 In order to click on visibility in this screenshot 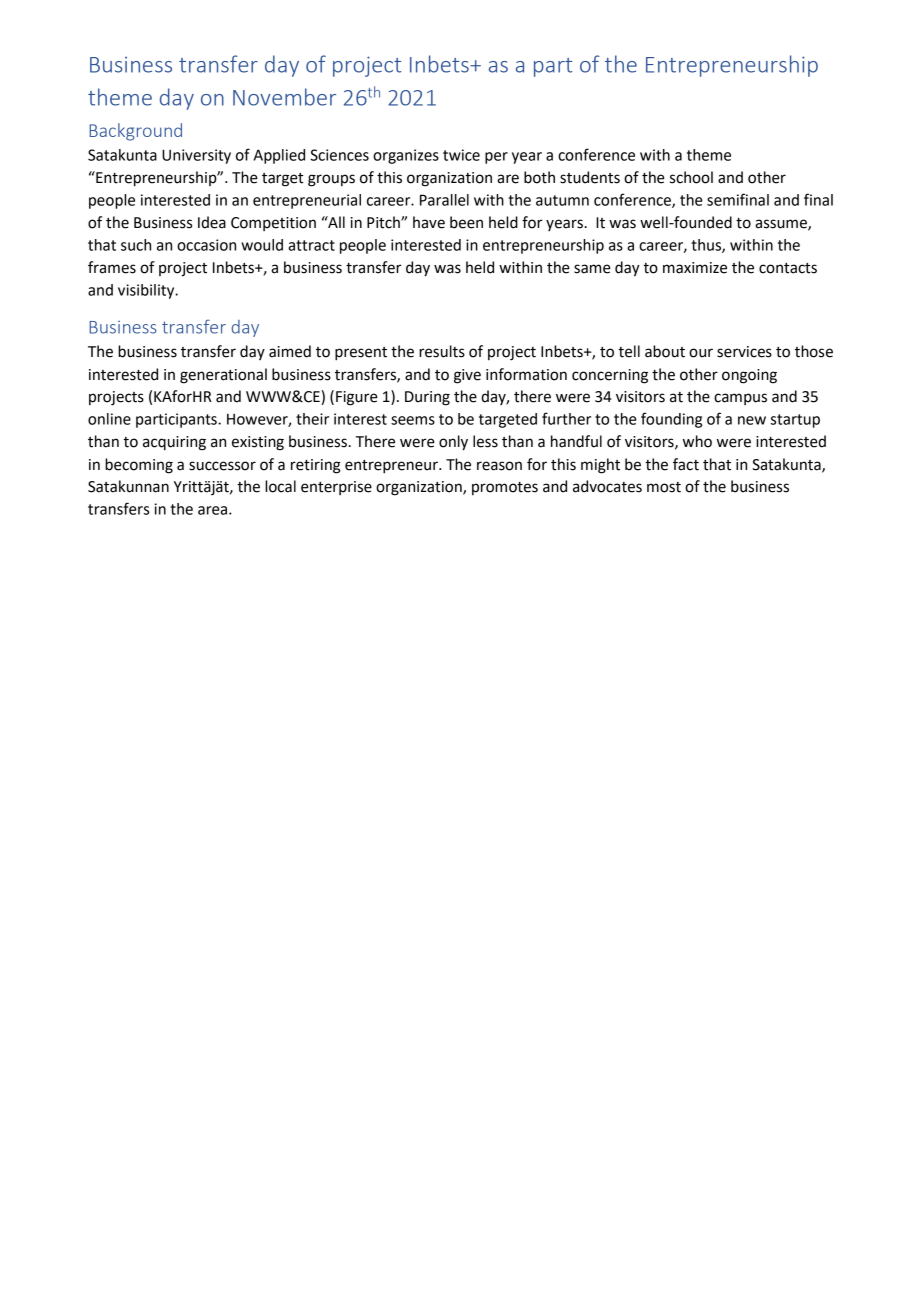, I will do `click(147, 291)`.
